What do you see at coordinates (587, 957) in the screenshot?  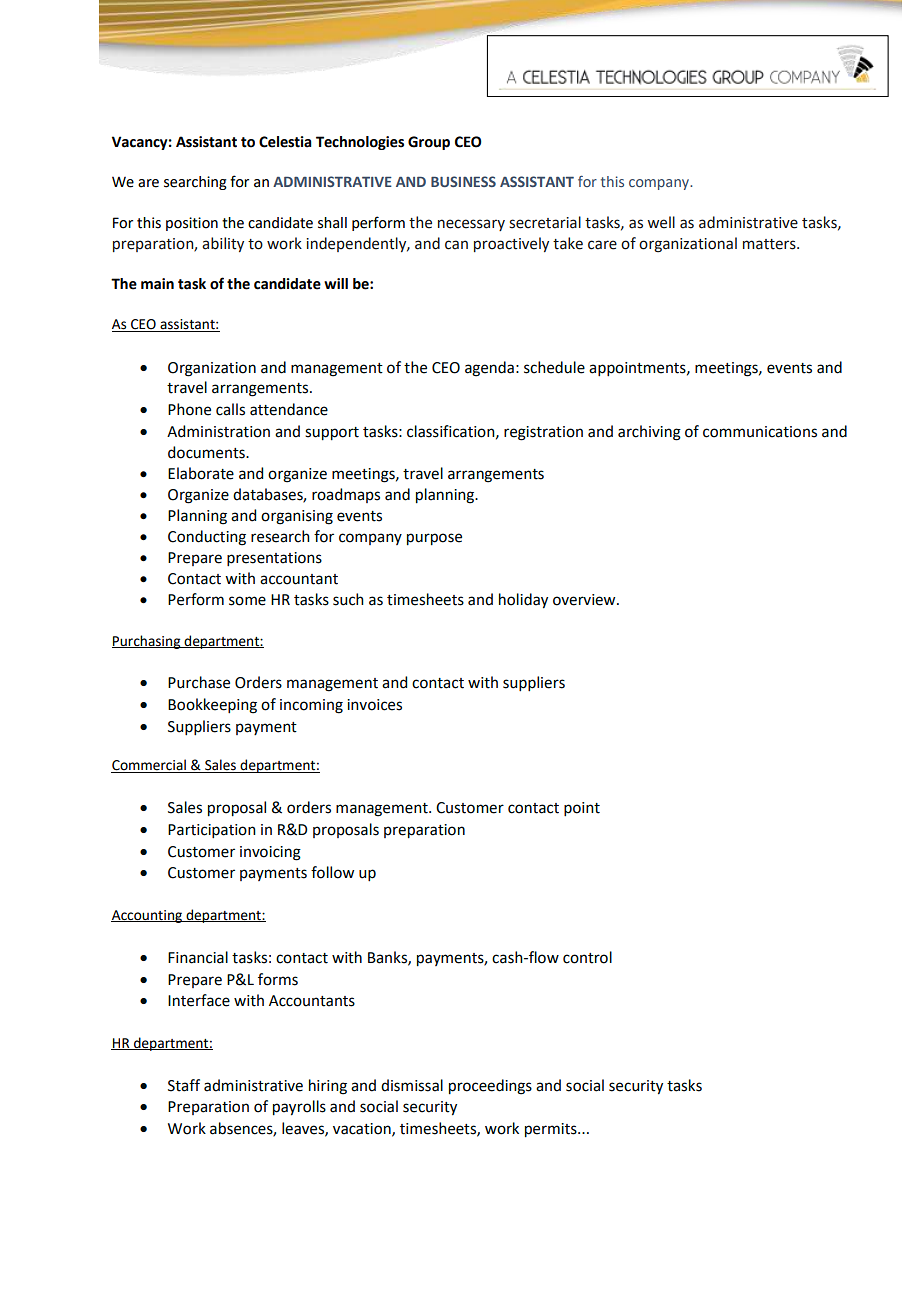 I see `control` at bounding box center [587, 957].
